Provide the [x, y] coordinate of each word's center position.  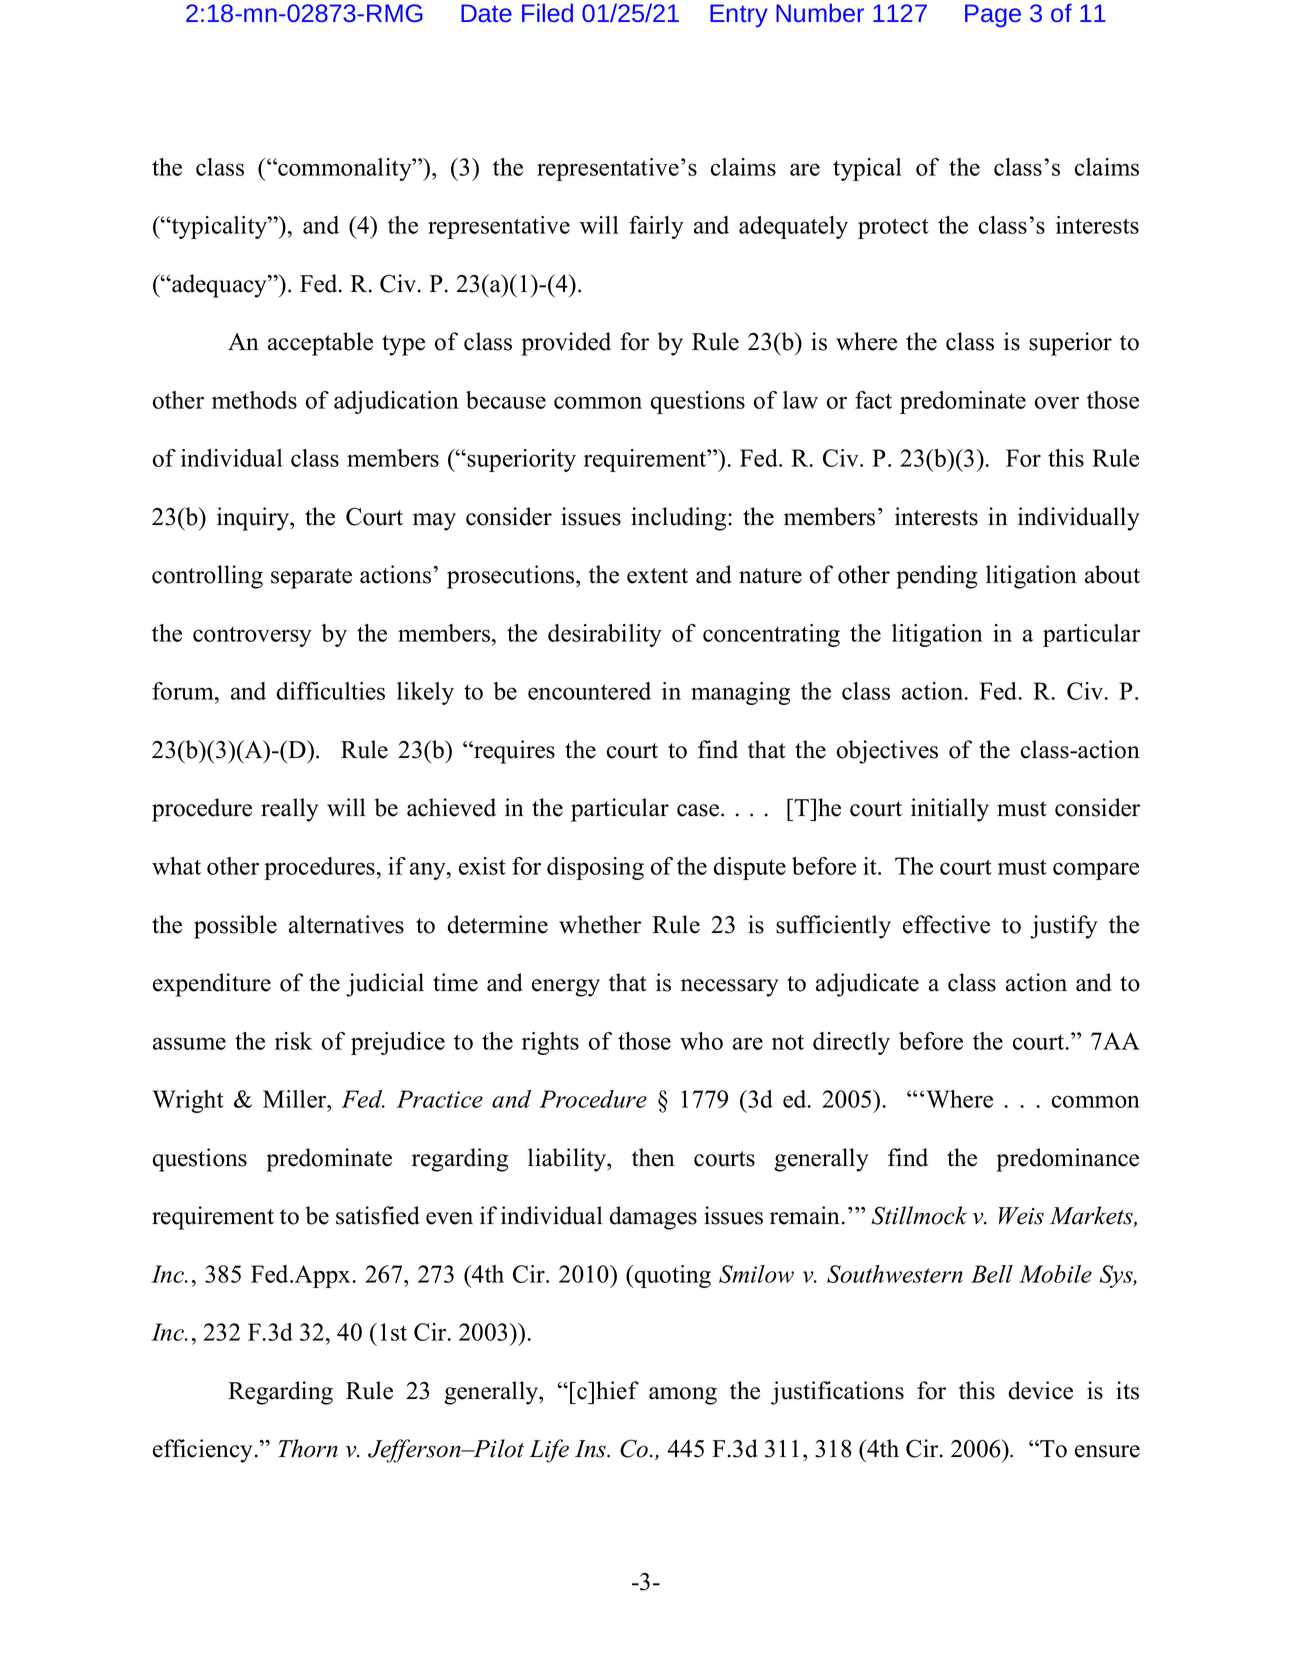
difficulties [331, 691]
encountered [589, 691]
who [701, 1041]
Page [993, 15]
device [1041, 1390]
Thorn [308, 1448]
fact [873, 400]
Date [486, 13]
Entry [739, 15]
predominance [1067, 1160]
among [683, 1396]
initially [950, 810]
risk [293, 1041]
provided [566, 344]
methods [254, 400]
